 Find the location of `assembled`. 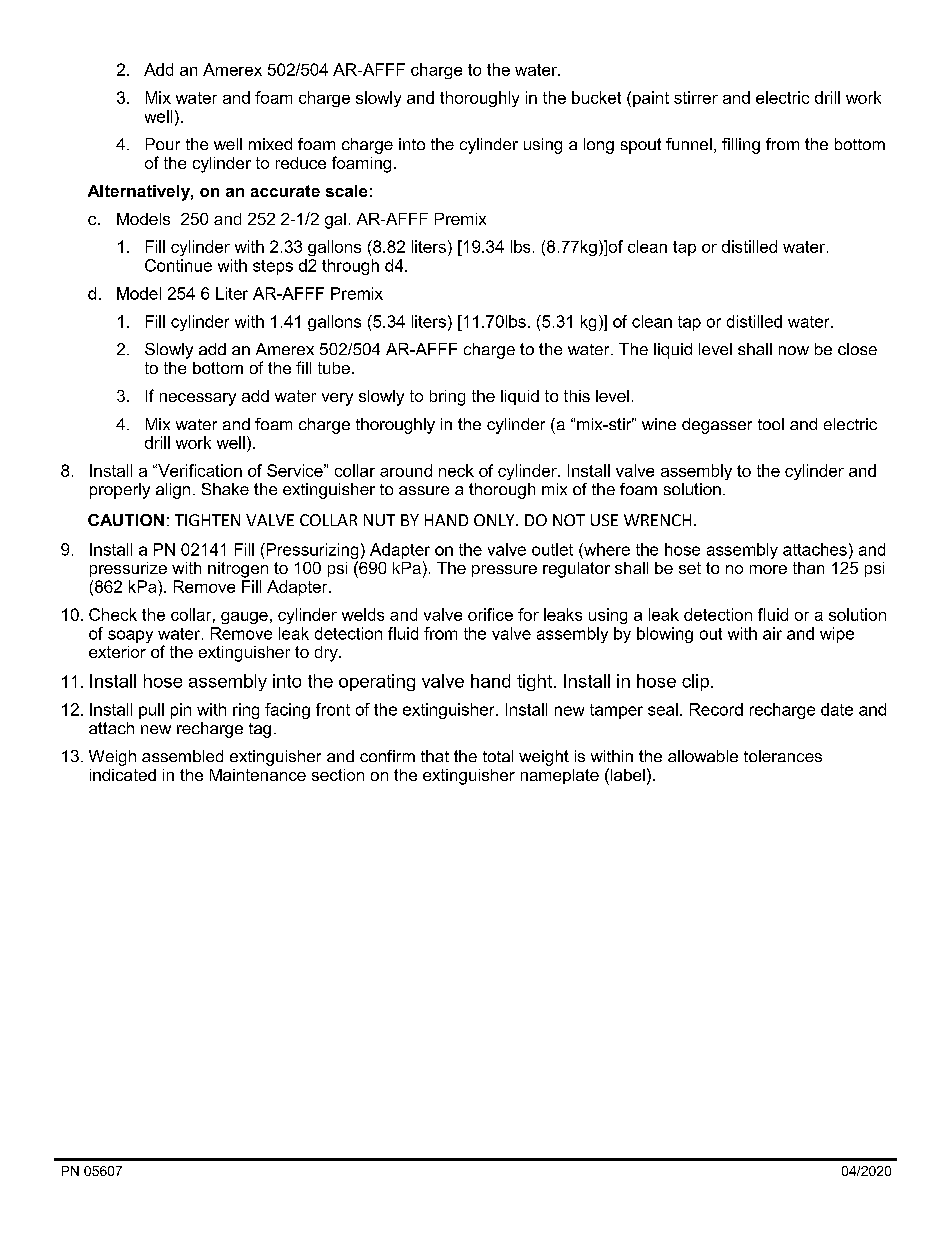

assembled is located at coordinates (182, 756).
